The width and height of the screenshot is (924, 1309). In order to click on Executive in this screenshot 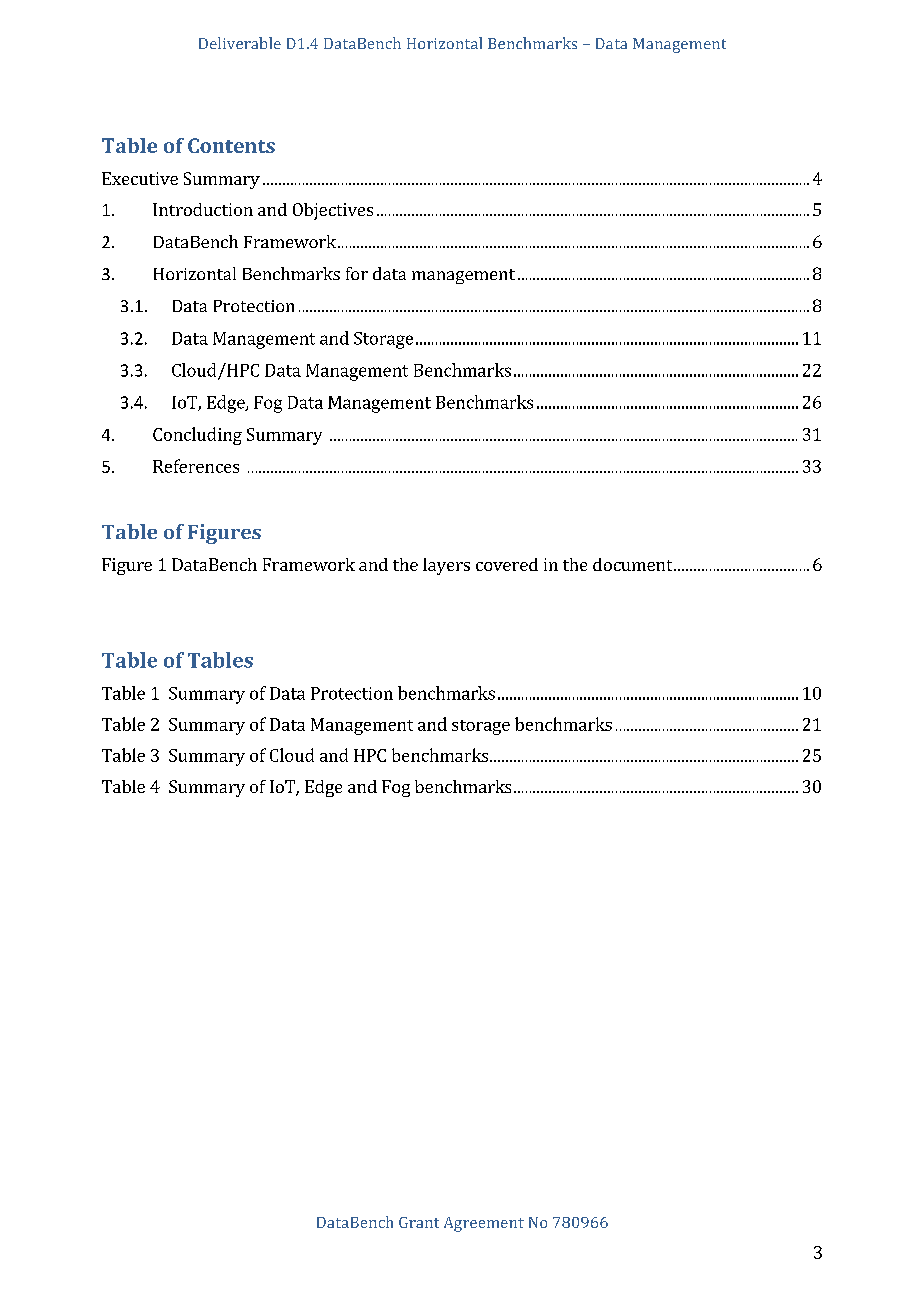, I will do `click(140, 178)`.
